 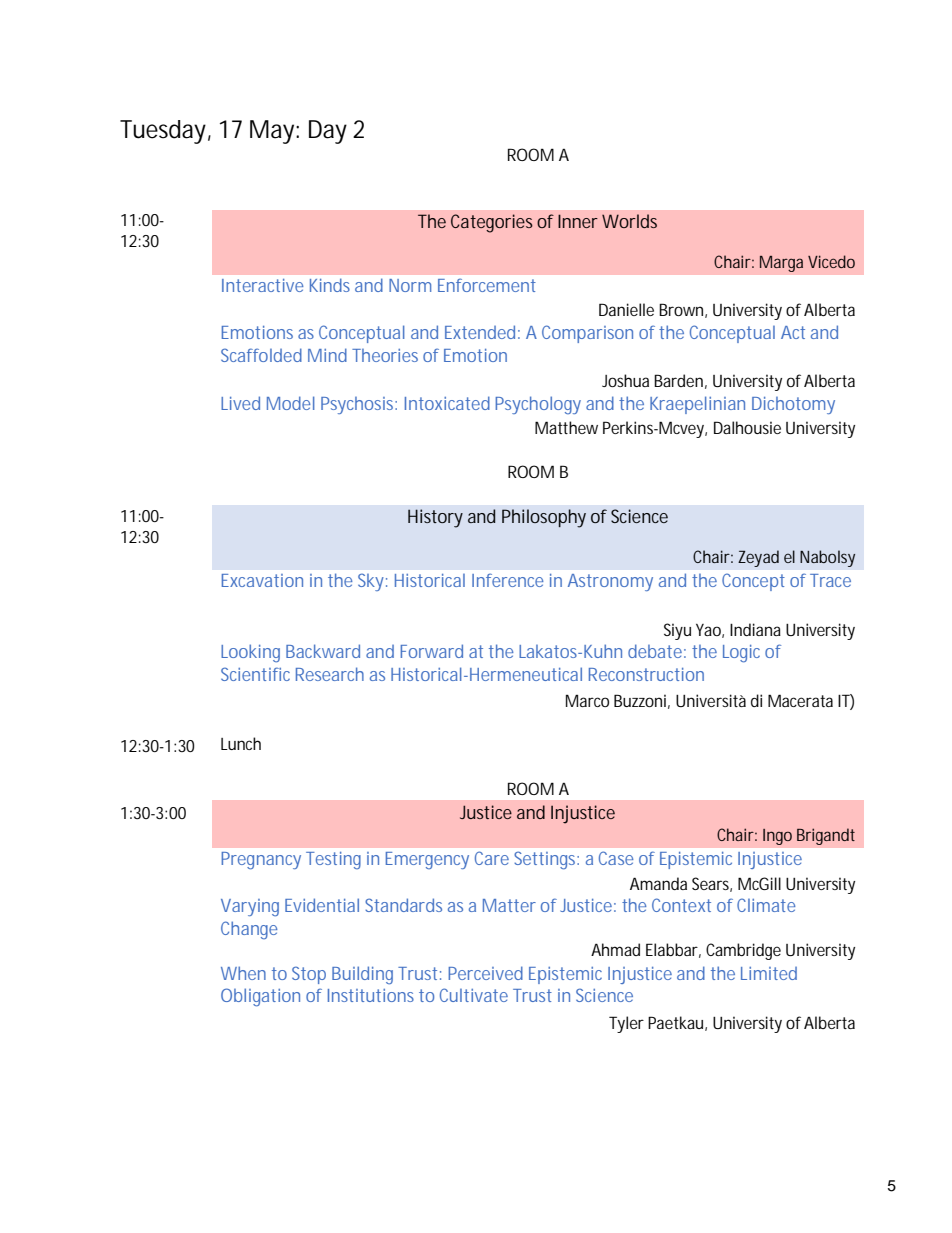 I want to click on Cultivate, so click(x=474, y=995).
